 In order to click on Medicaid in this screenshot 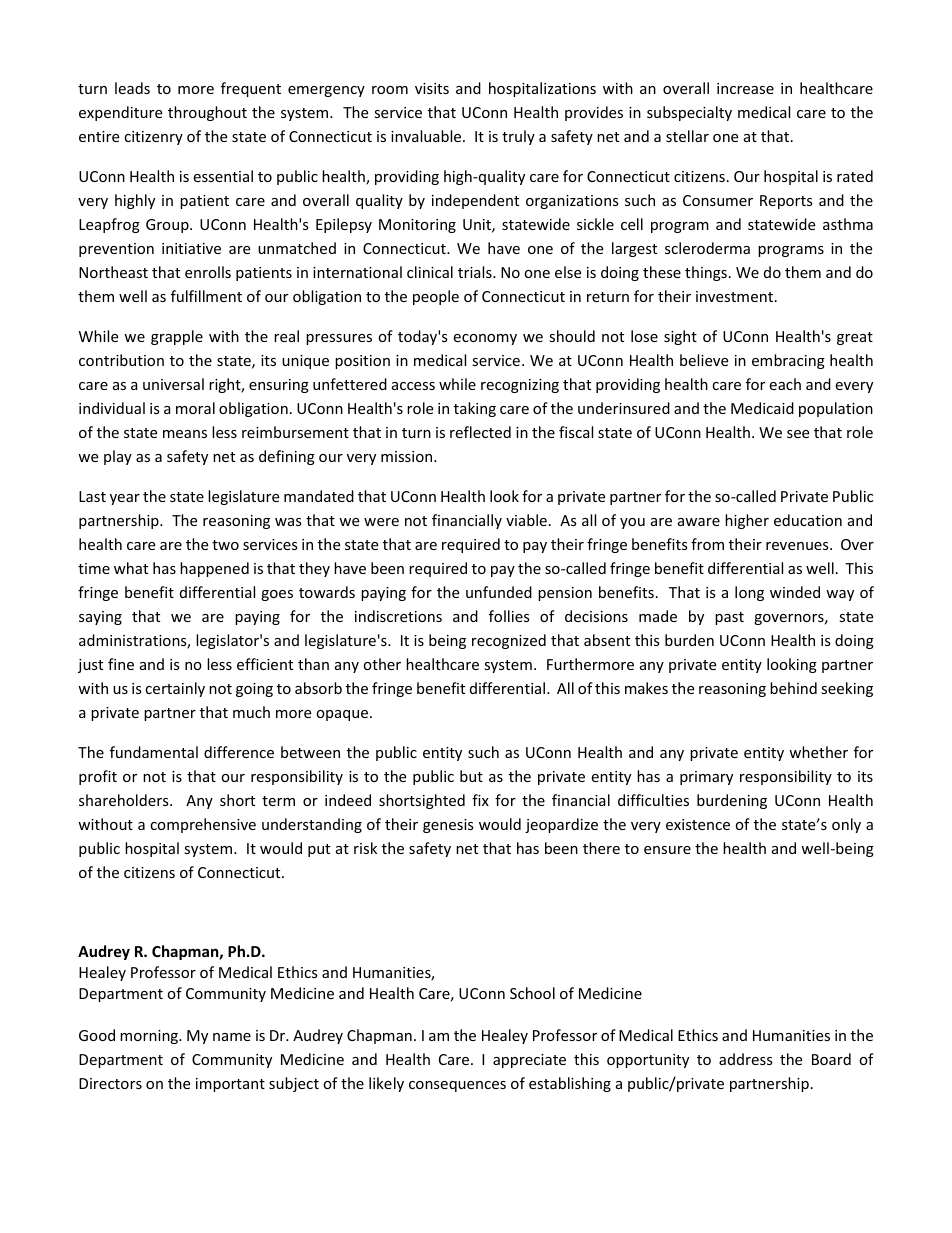, I will do `click(762, 408)`.
